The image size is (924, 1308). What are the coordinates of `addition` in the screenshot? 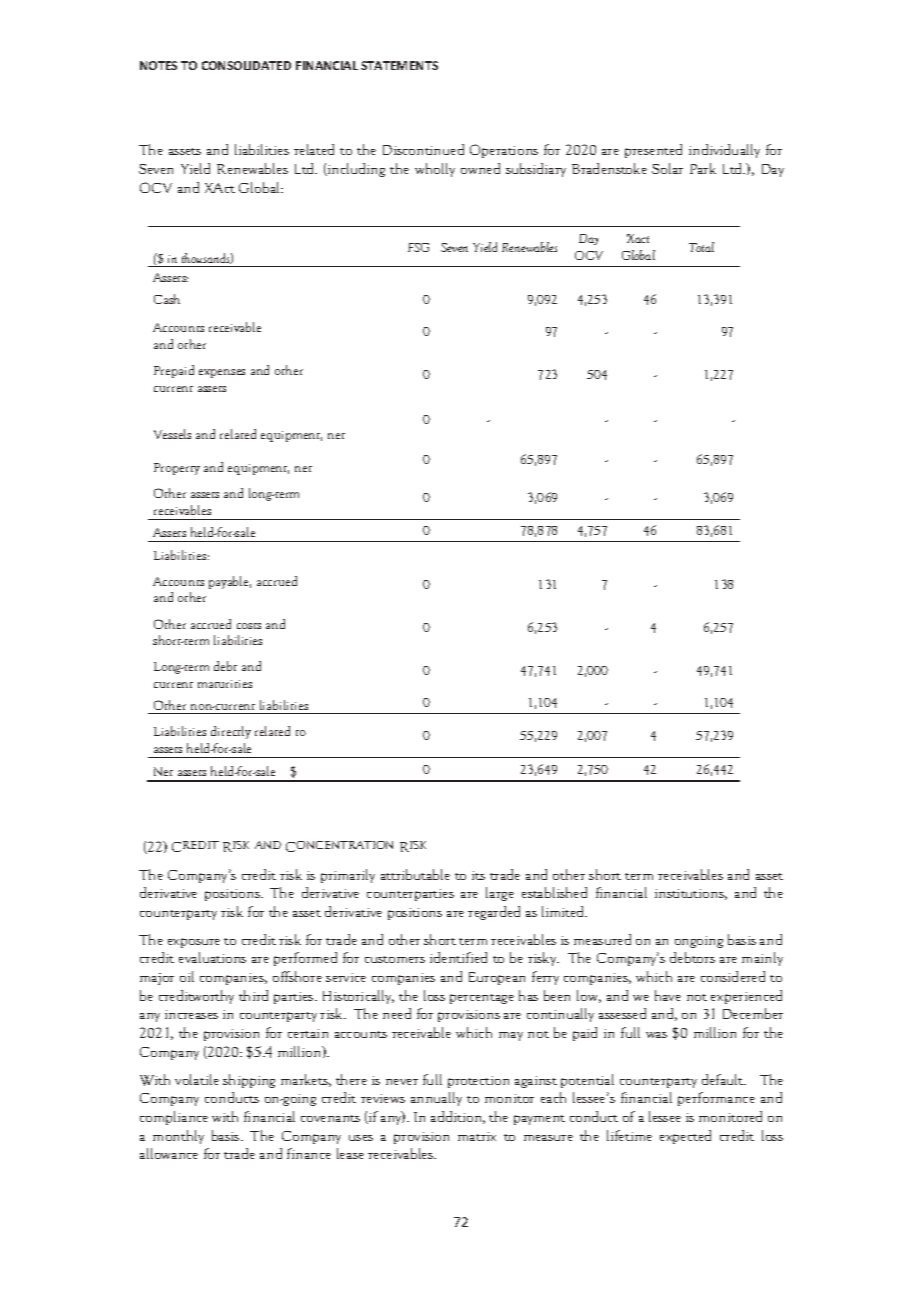 It's located at (458, 1117).
